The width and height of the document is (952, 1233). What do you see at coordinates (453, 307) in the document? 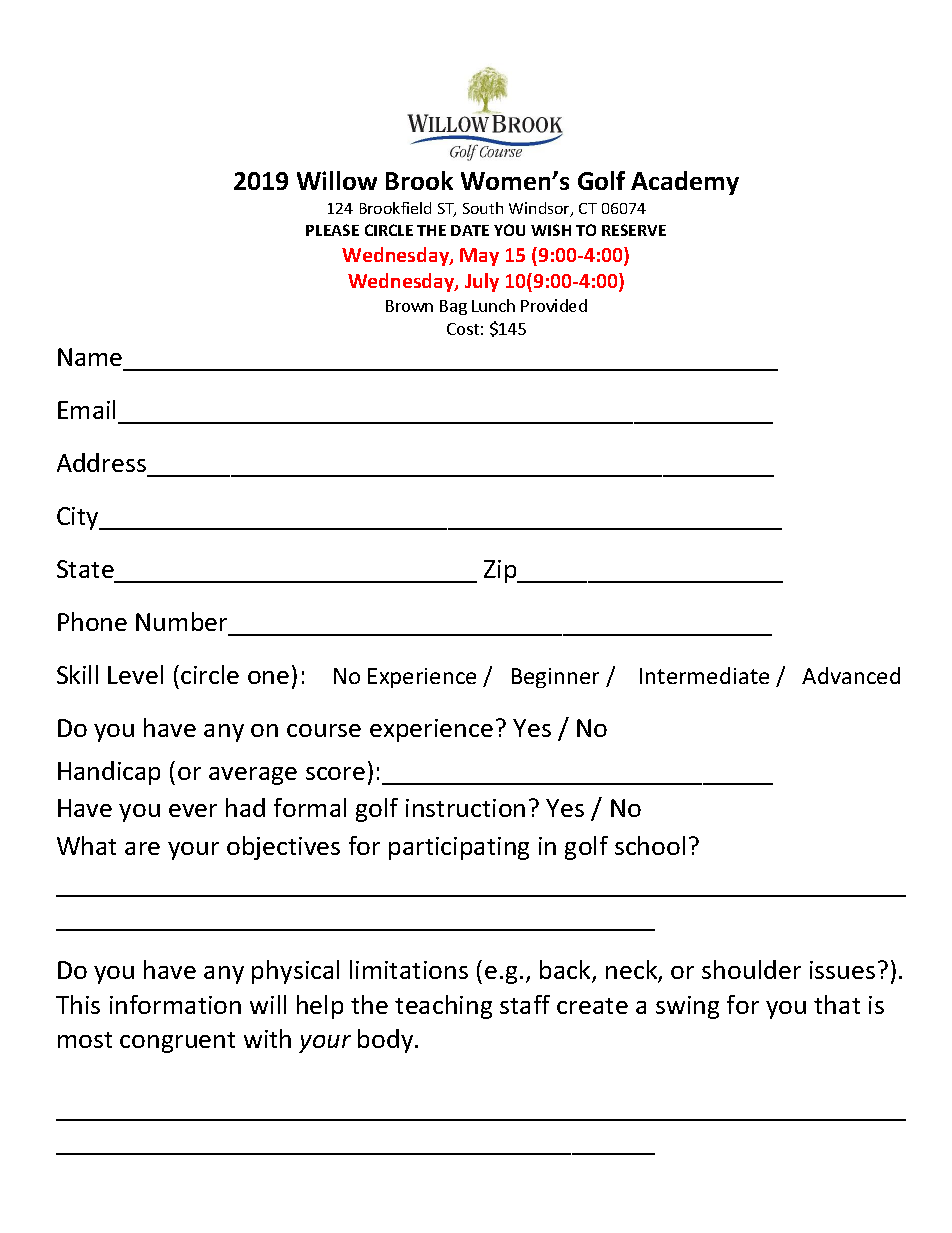
I see `Bag` at bounding box center [453, 307].
